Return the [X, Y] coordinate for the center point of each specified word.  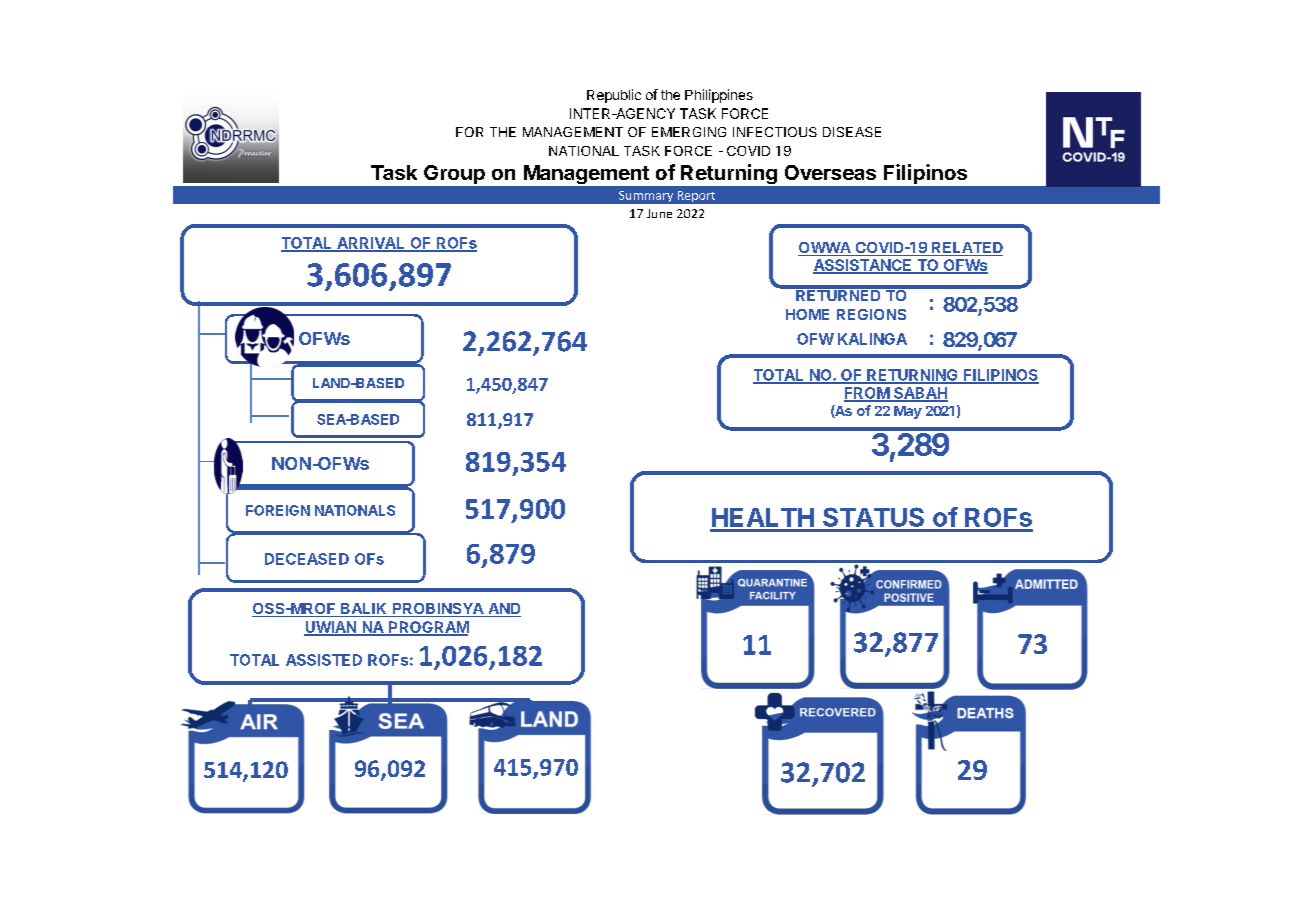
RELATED [967, 247]
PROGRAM [428, 628]
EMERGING [689, 132]
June [659, 213]
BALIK [364, 610]
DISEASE [852, 132]
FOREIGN [278, 510]
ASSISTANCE [863, 266]
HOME [807, 314]
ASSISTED [324, 660]
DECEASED [307, 559]
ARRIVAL [371, 244]
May [908, 412]
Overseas [830, 172]
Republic [614, 96]
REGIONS [871, 314]
